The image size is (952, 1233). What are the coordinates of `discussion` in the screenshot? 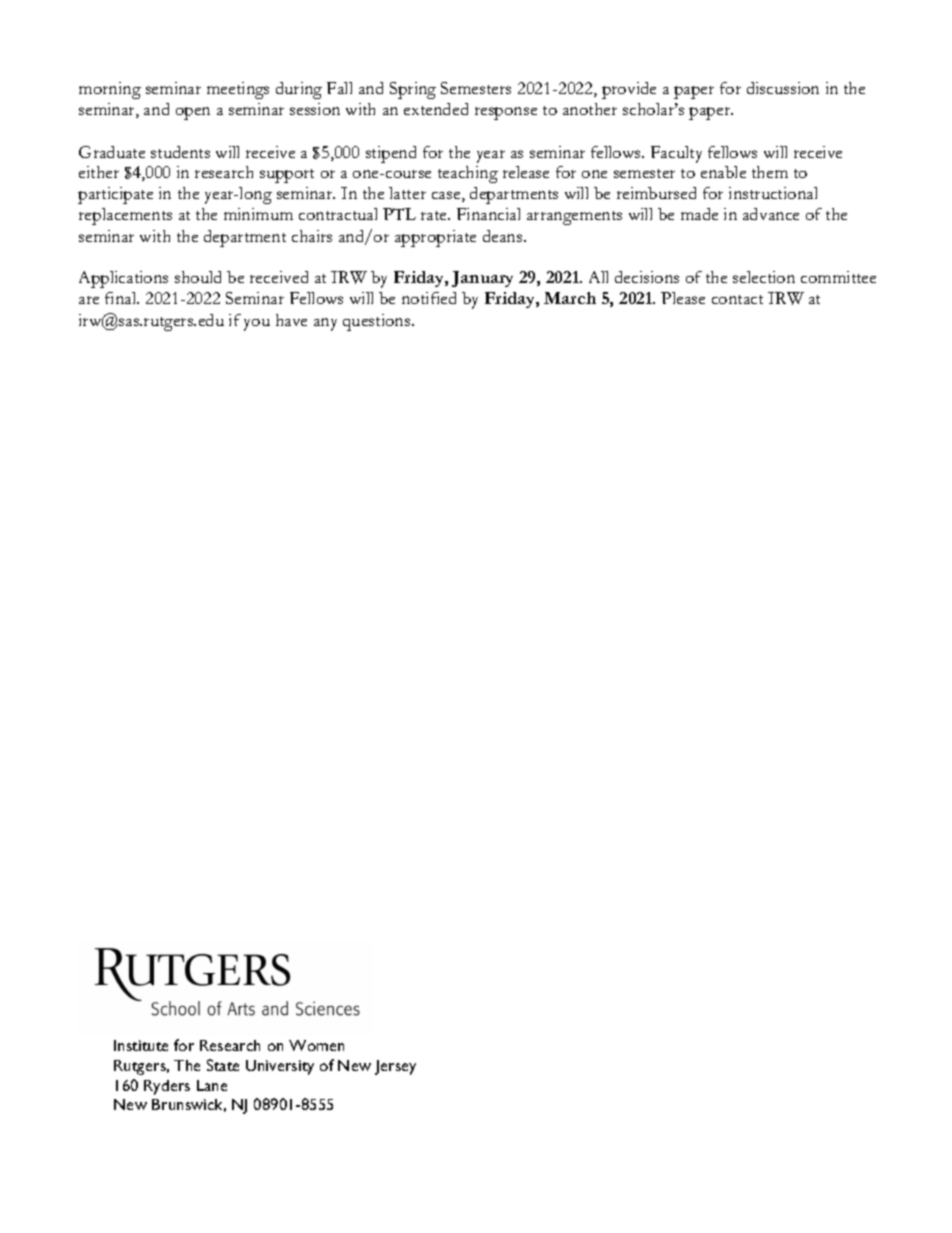 It's located at (783, 88).
